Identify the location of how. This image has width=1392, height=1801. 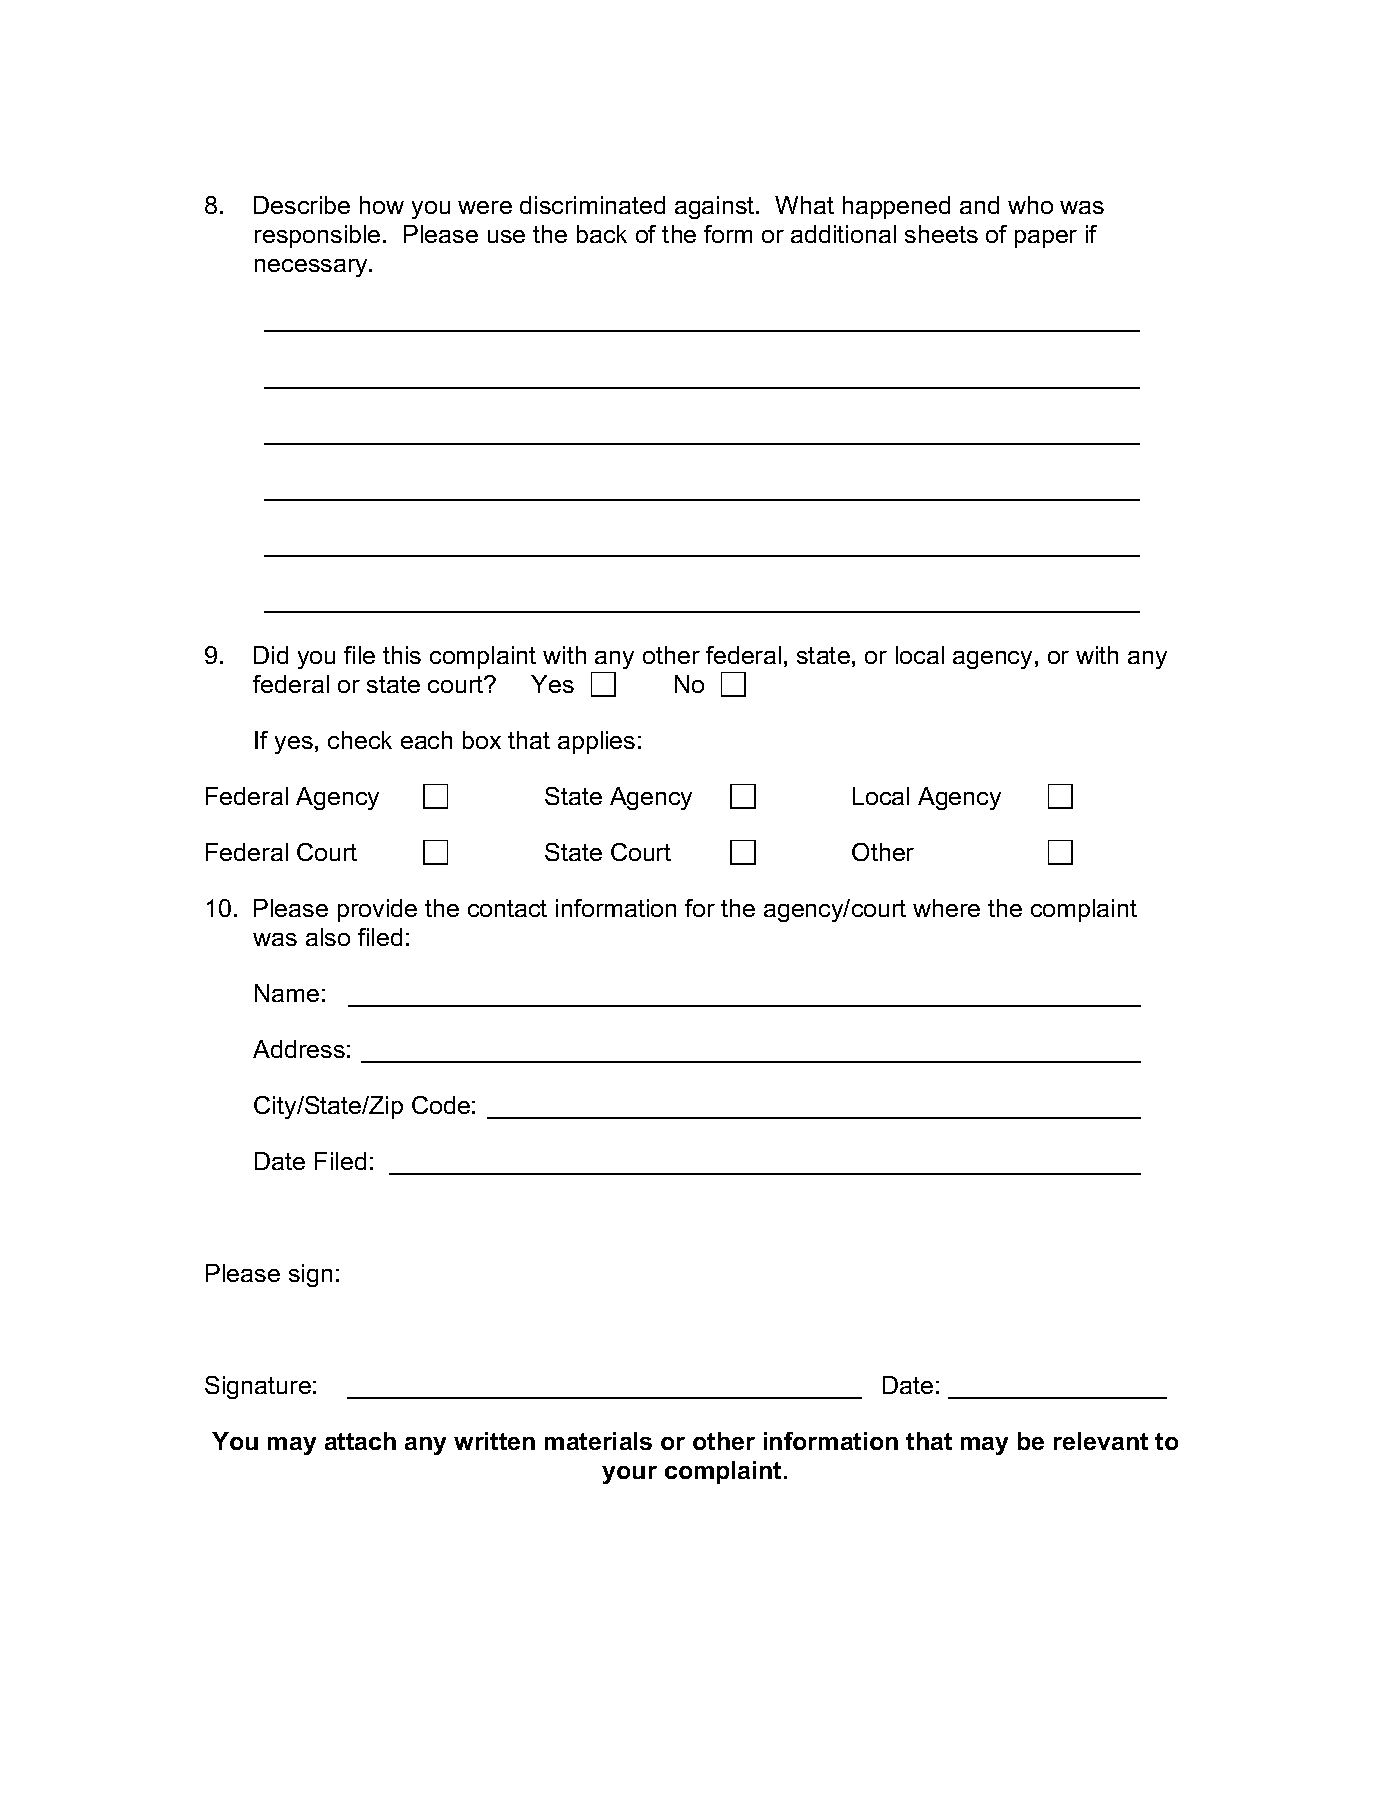
(382, 205).
